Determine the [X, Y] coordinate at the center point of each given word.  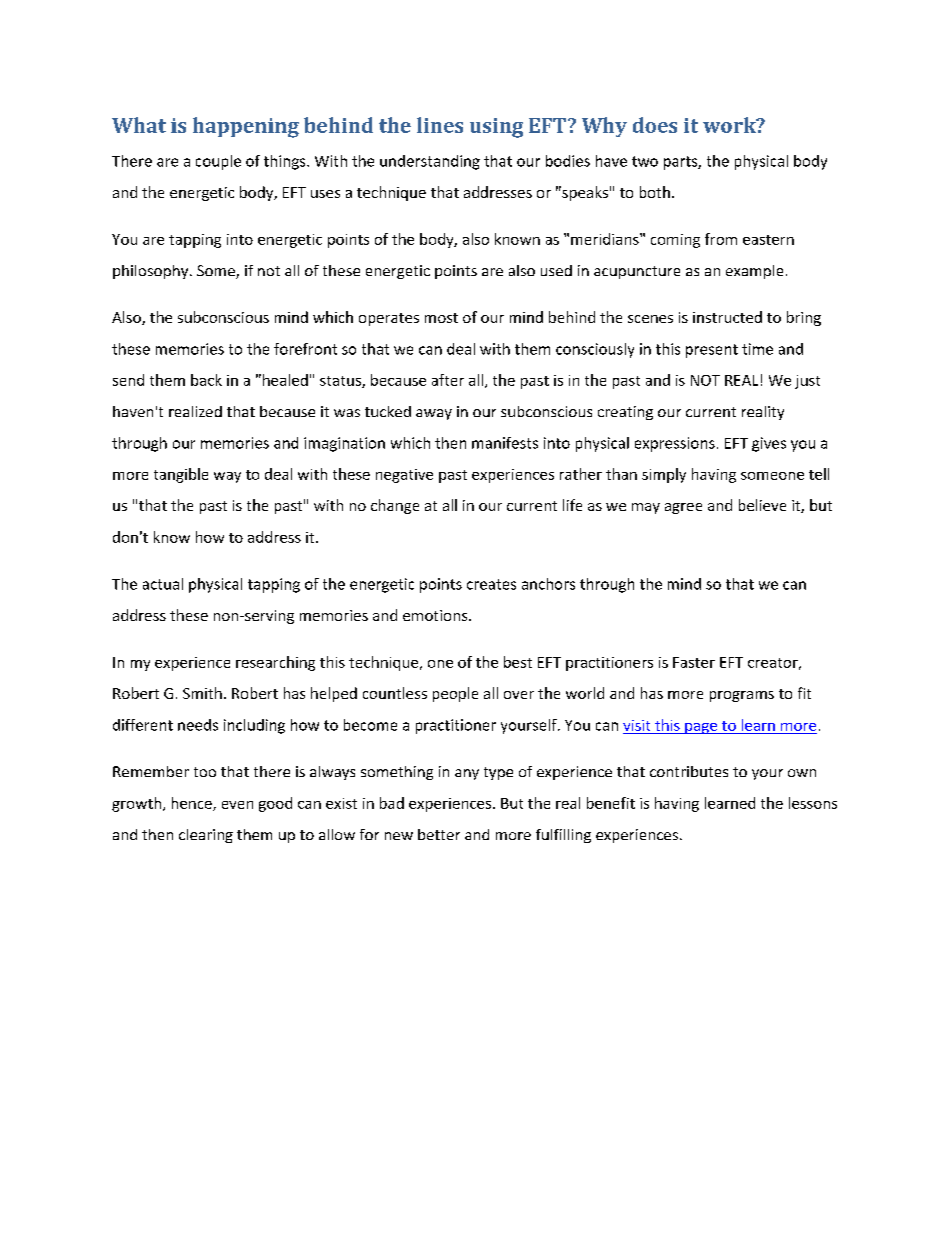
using [496, 128]
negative [404, 476]
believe [762, 505]
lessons [813, 803]
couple [218, 162]
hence [193, 804]
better [439, 834]
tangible [181, 475]
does [655, 125]
